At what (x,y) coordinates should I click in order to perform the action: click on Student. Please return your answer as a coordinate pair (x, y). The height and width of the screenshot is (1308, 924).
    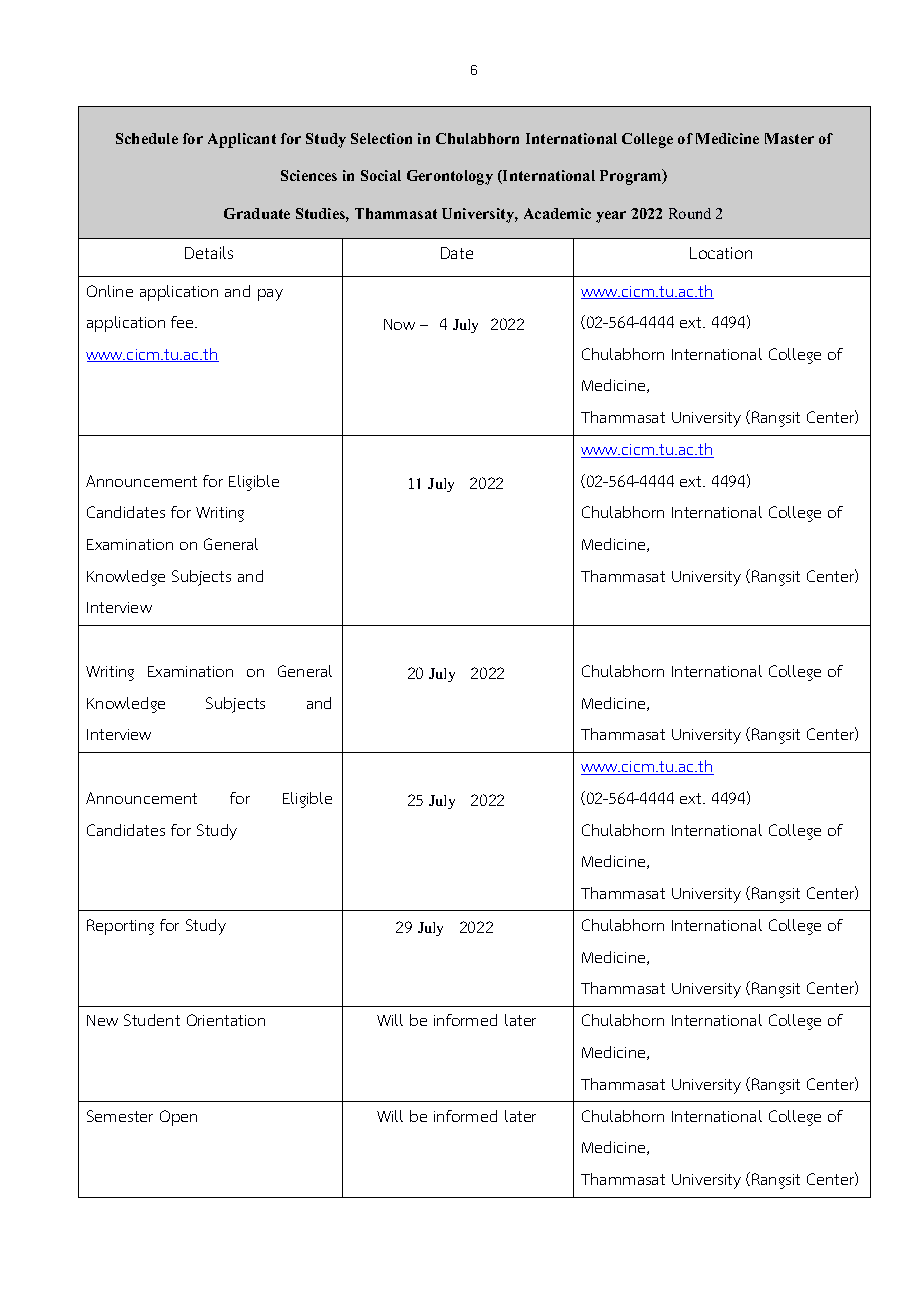
    Looking at the image, I should click on (152, 1020).
